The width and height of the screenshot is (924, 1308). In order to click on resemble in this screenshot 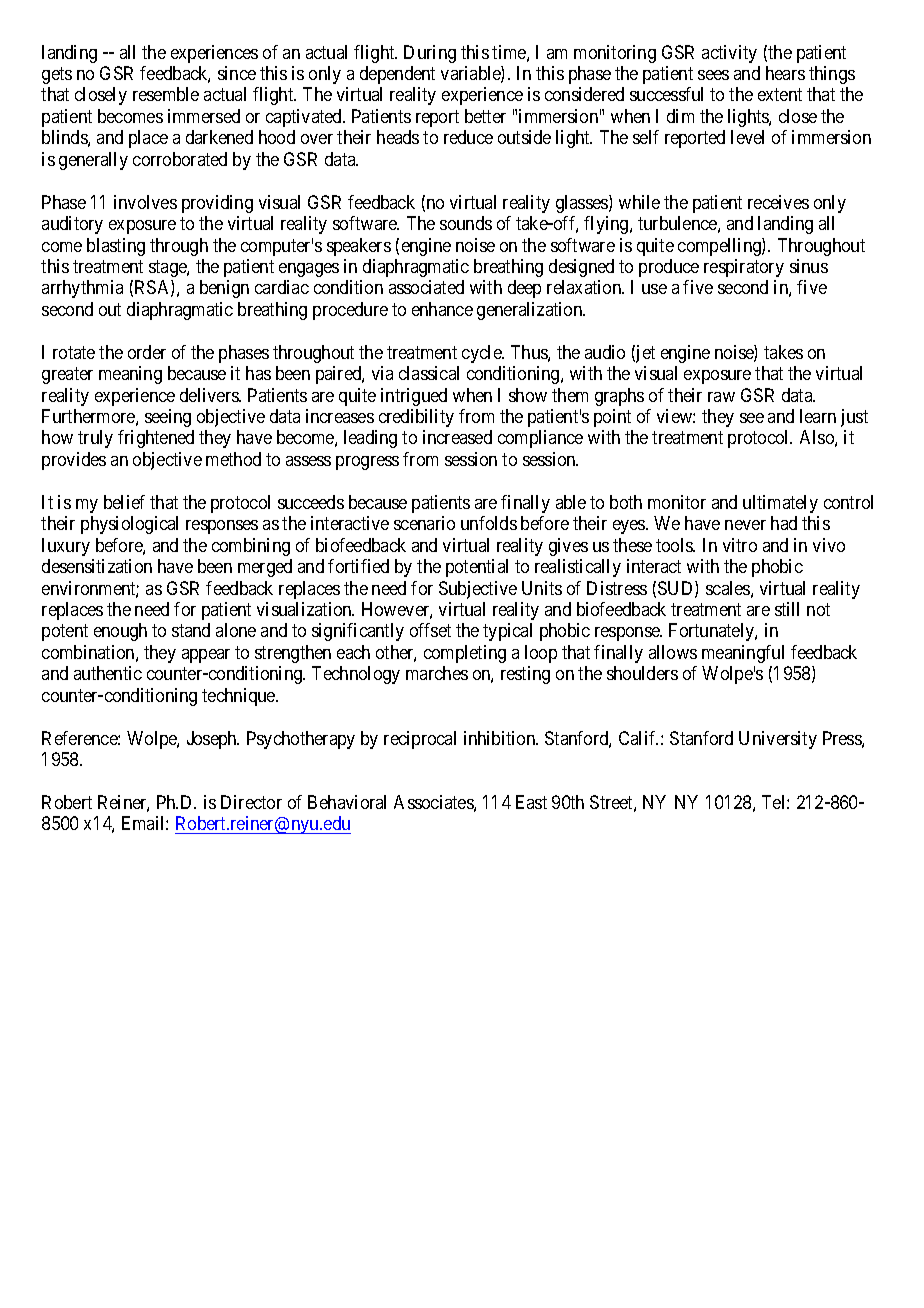, I will do `click(166, 94)`.
